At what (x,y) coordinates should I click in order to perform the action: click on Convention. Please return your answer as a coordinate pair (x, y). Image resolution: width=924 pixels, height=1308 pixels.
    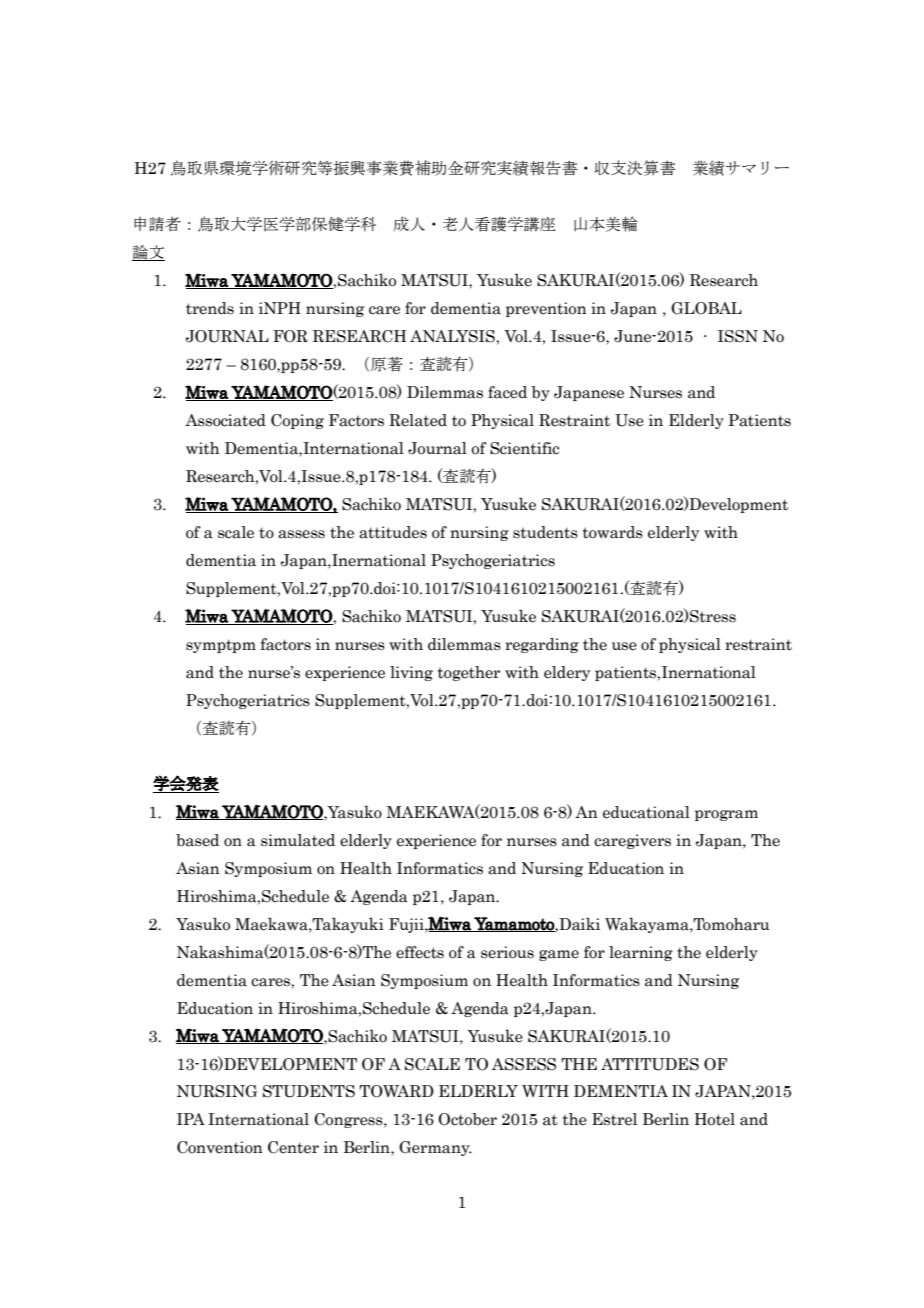
    Looking at the image, I should click on (220, 1147).
